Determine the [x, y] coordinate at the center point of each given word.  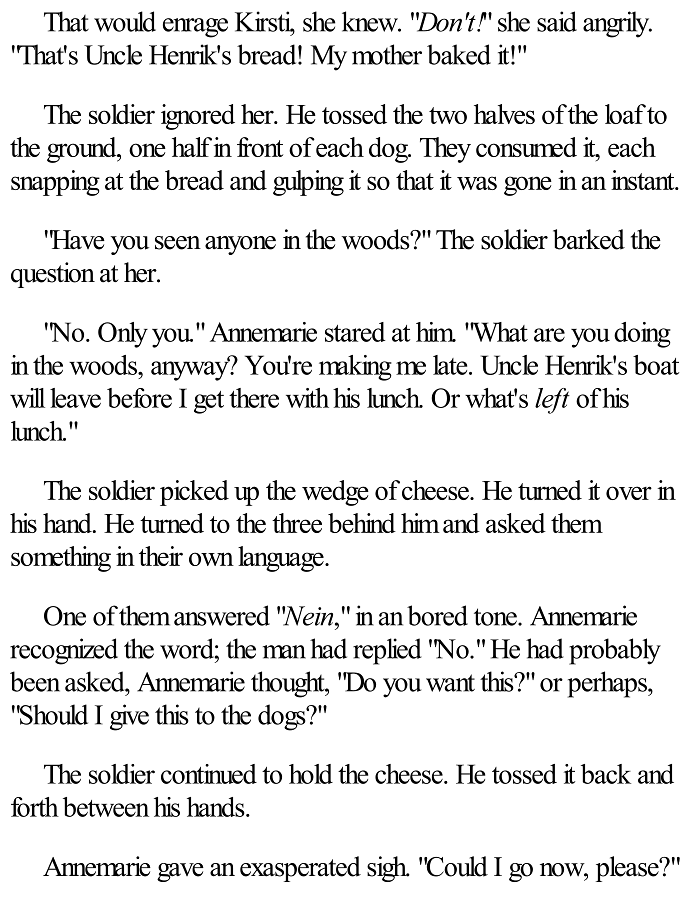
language [282, 559]
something [61, 559]
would [125, 21]
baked [459, 54]
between [106, 807]
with [307, 398]
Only [123, 335]
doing [642, 335]
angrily [617, 24]
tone [496, 617]
